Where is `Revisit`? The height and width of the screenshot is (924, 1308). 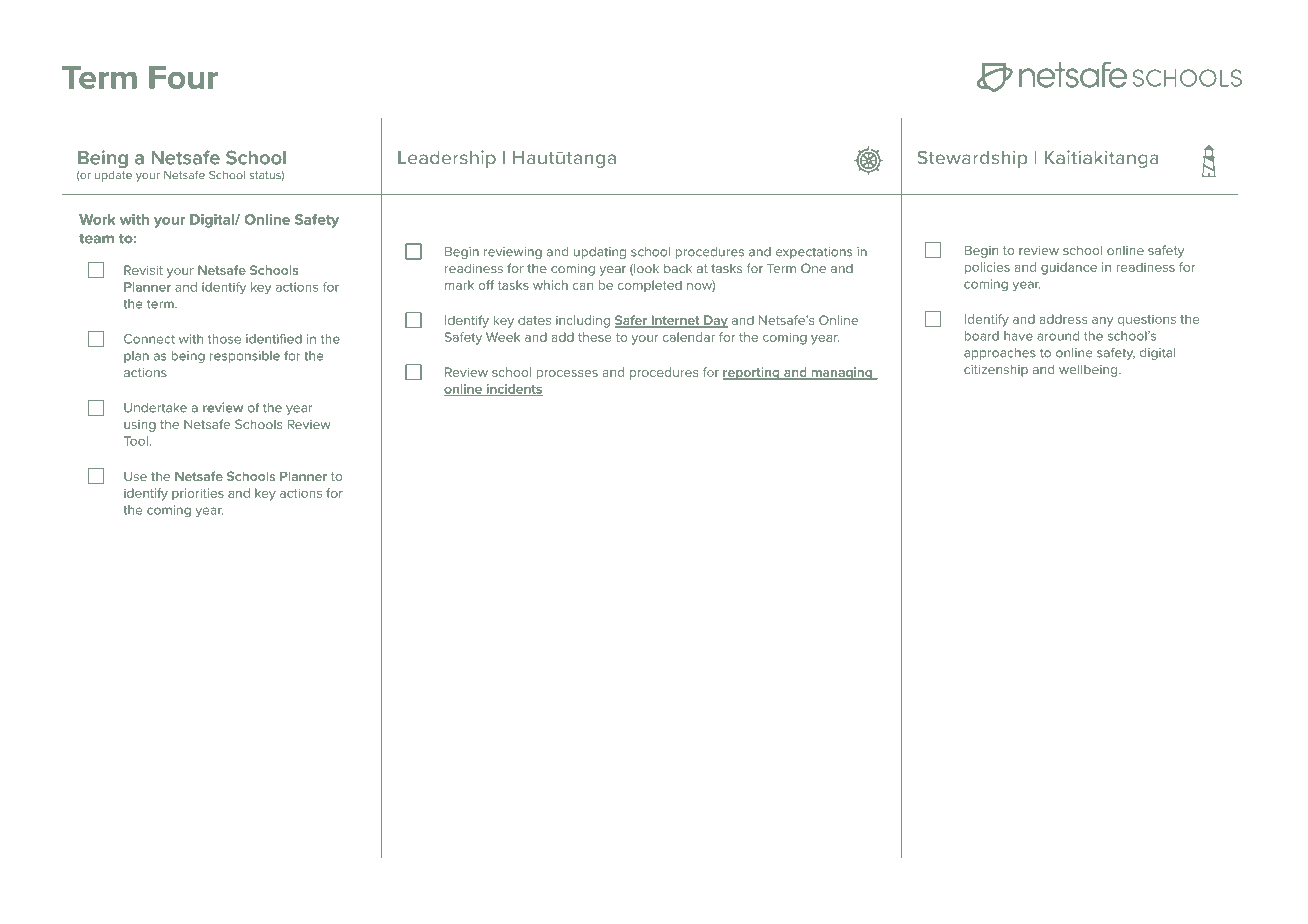 Revisit is located at coordinates (143, 270).
